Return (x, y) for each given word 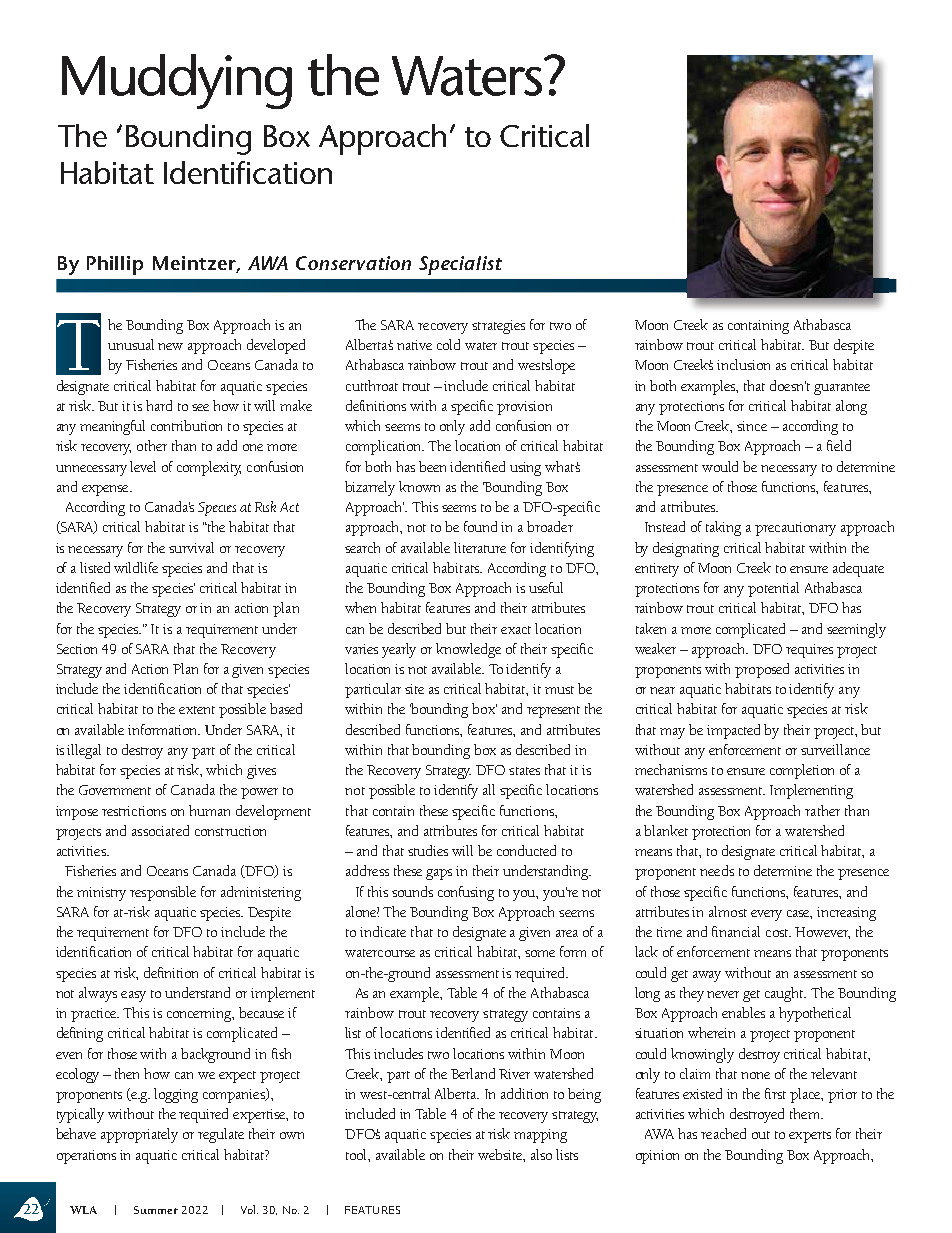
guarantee (842, 389)
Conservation (353, 263)
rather (822, 810)
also (541, 1154)
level (143, 466)
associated (160, 830)
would (720, 466)
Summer (156, 1210)
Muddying (177, 81)
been (432, 466)
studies (428, 850)
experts (810, 1137)
